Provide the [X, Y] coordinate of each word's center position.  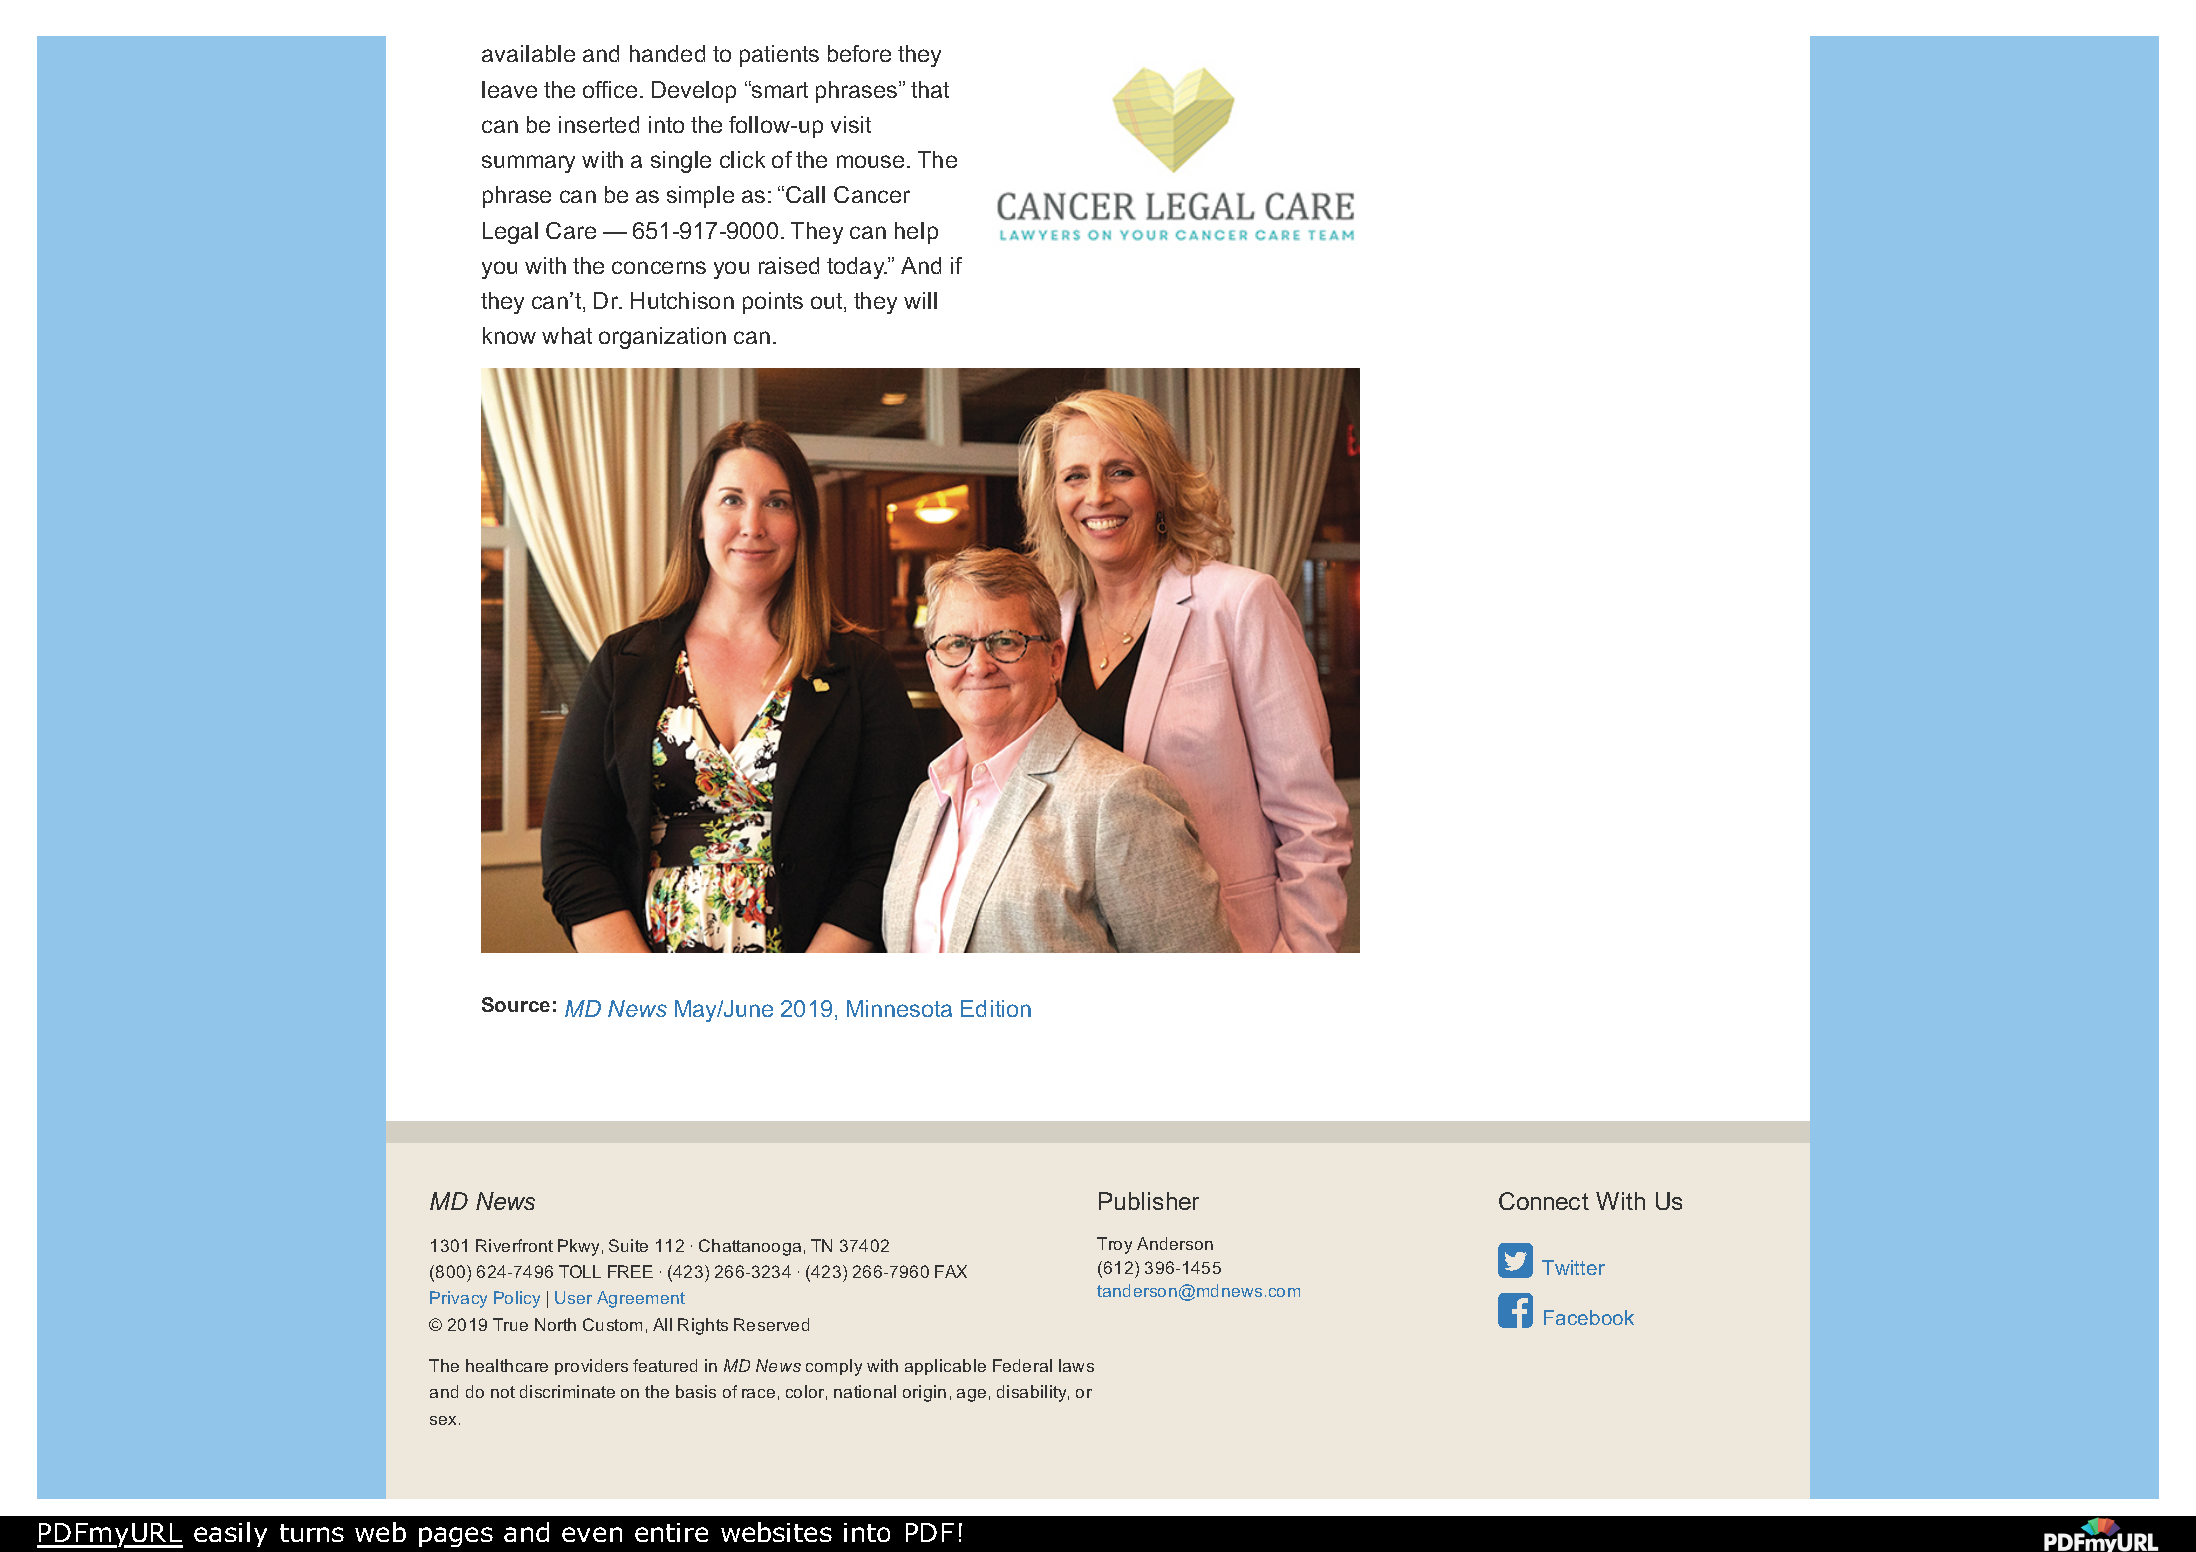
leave [509, 89]
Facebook [1589, 1317]
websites [776, 1532]
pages [456, 1537]
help [916, 233]
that [930, 89]
